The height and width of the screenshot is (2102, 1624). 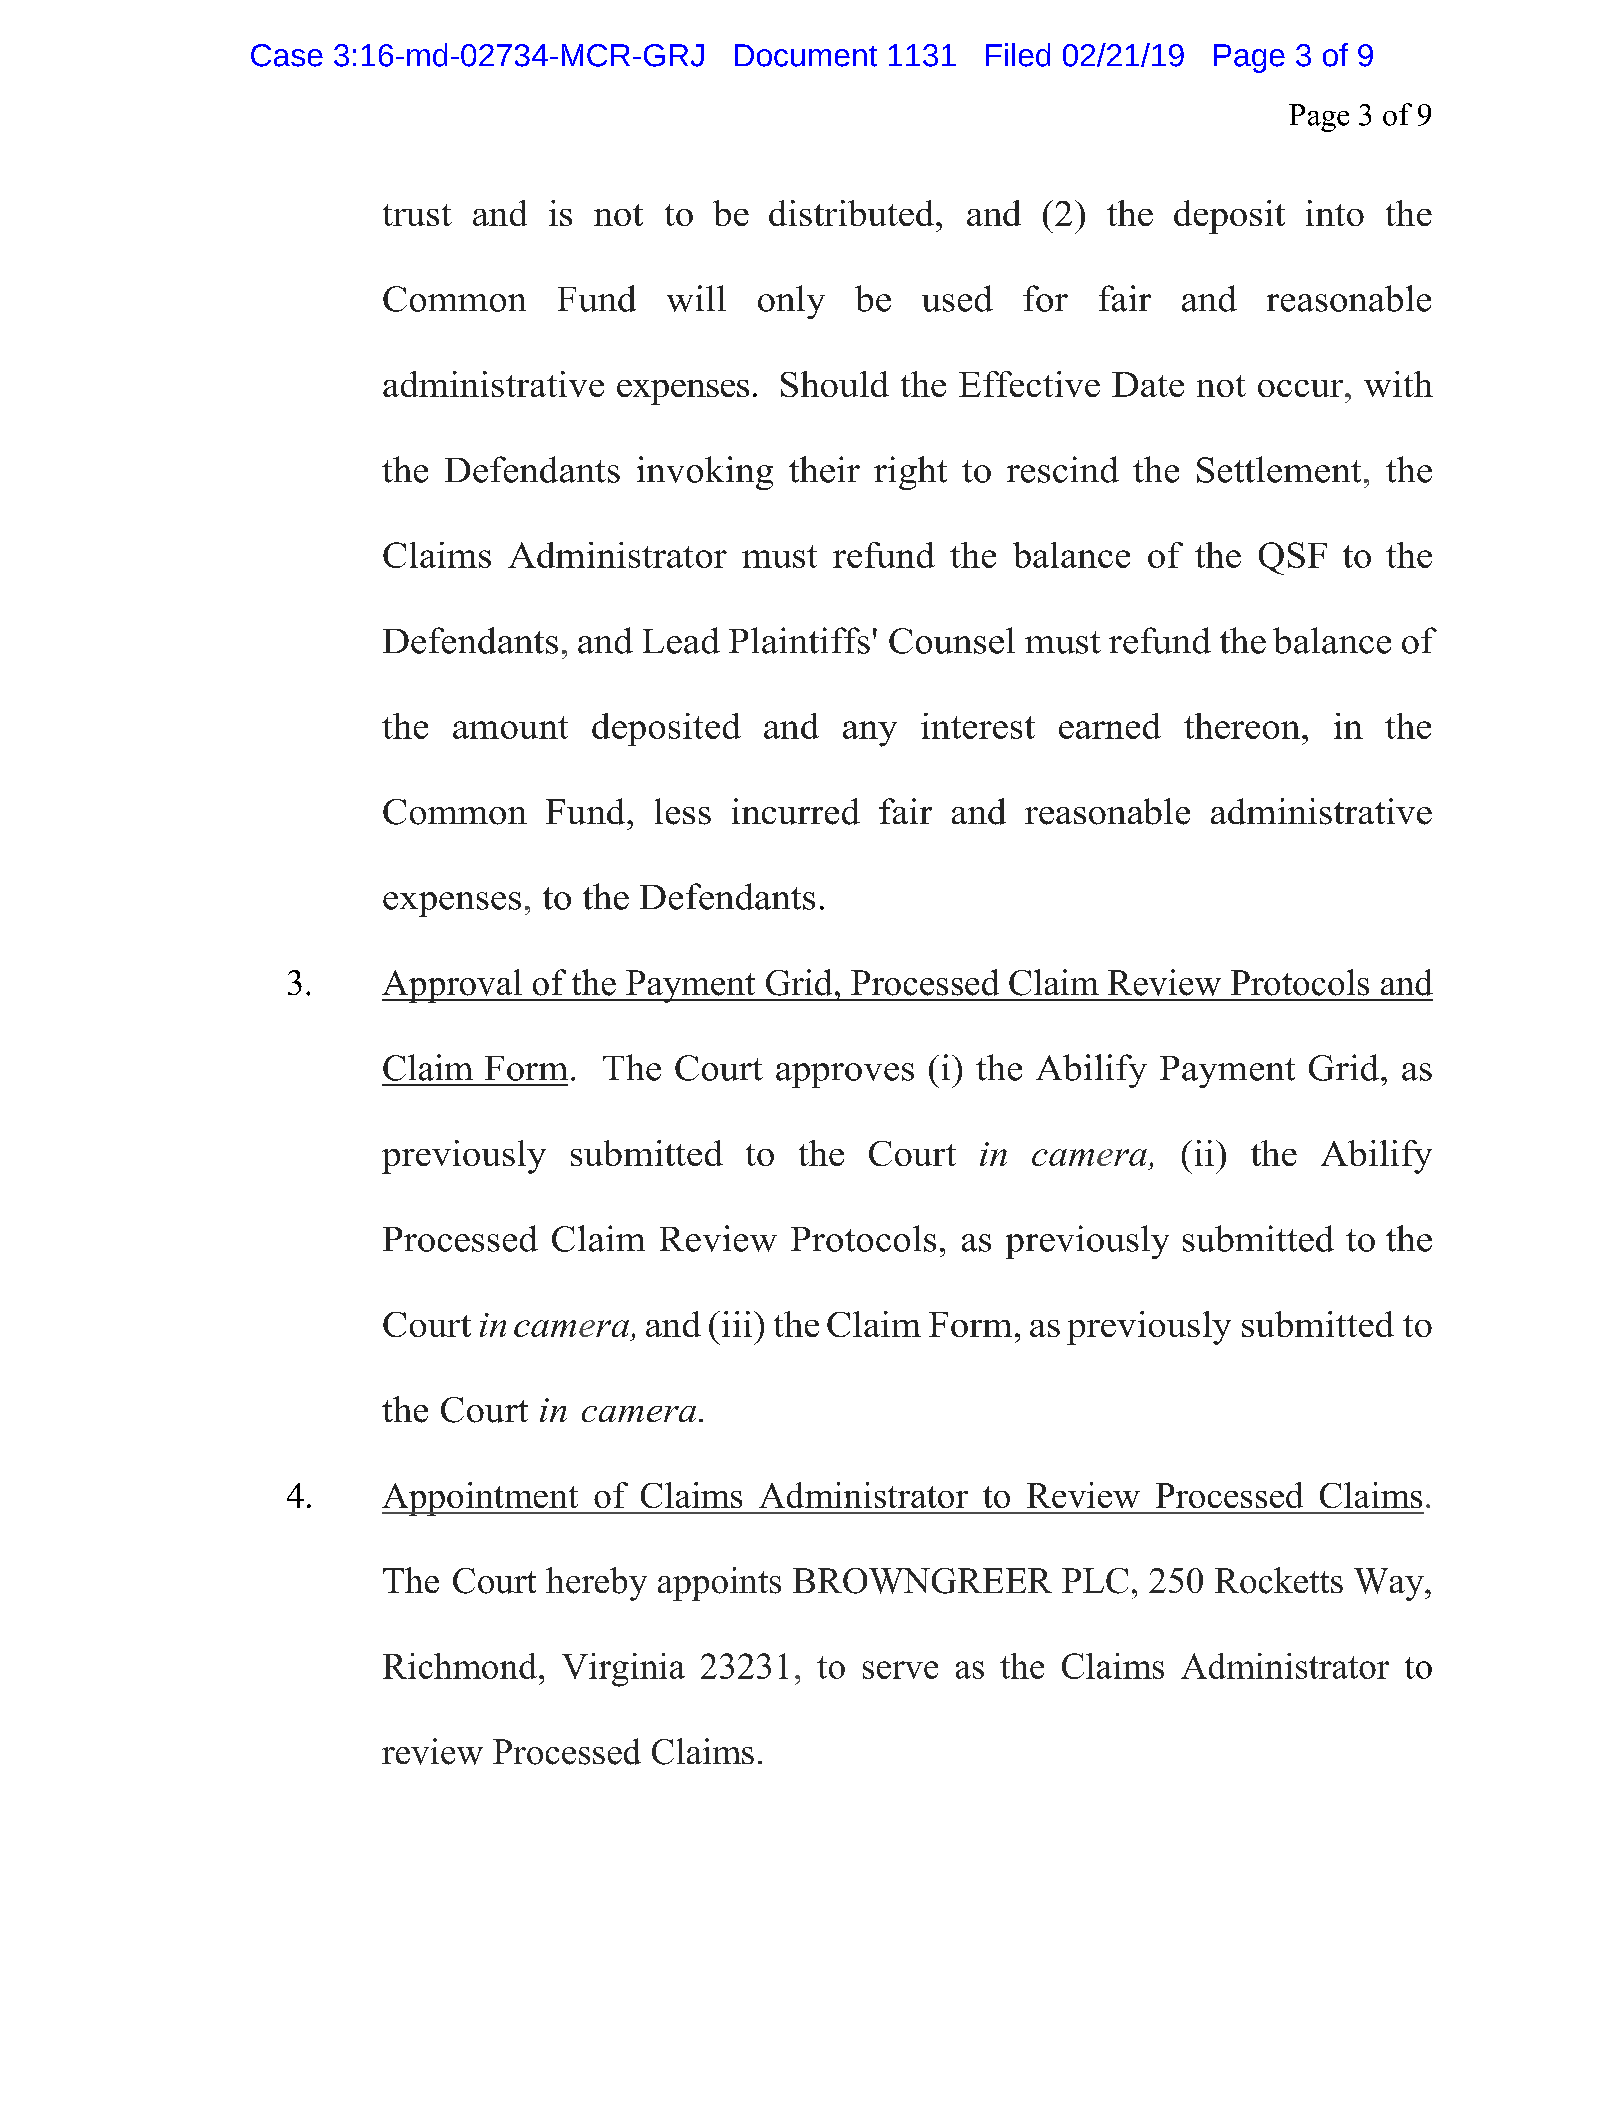 What do you see at coordinates (287, 55) in the screenshot?
I see `Case` at bounding box center [287, 55].
